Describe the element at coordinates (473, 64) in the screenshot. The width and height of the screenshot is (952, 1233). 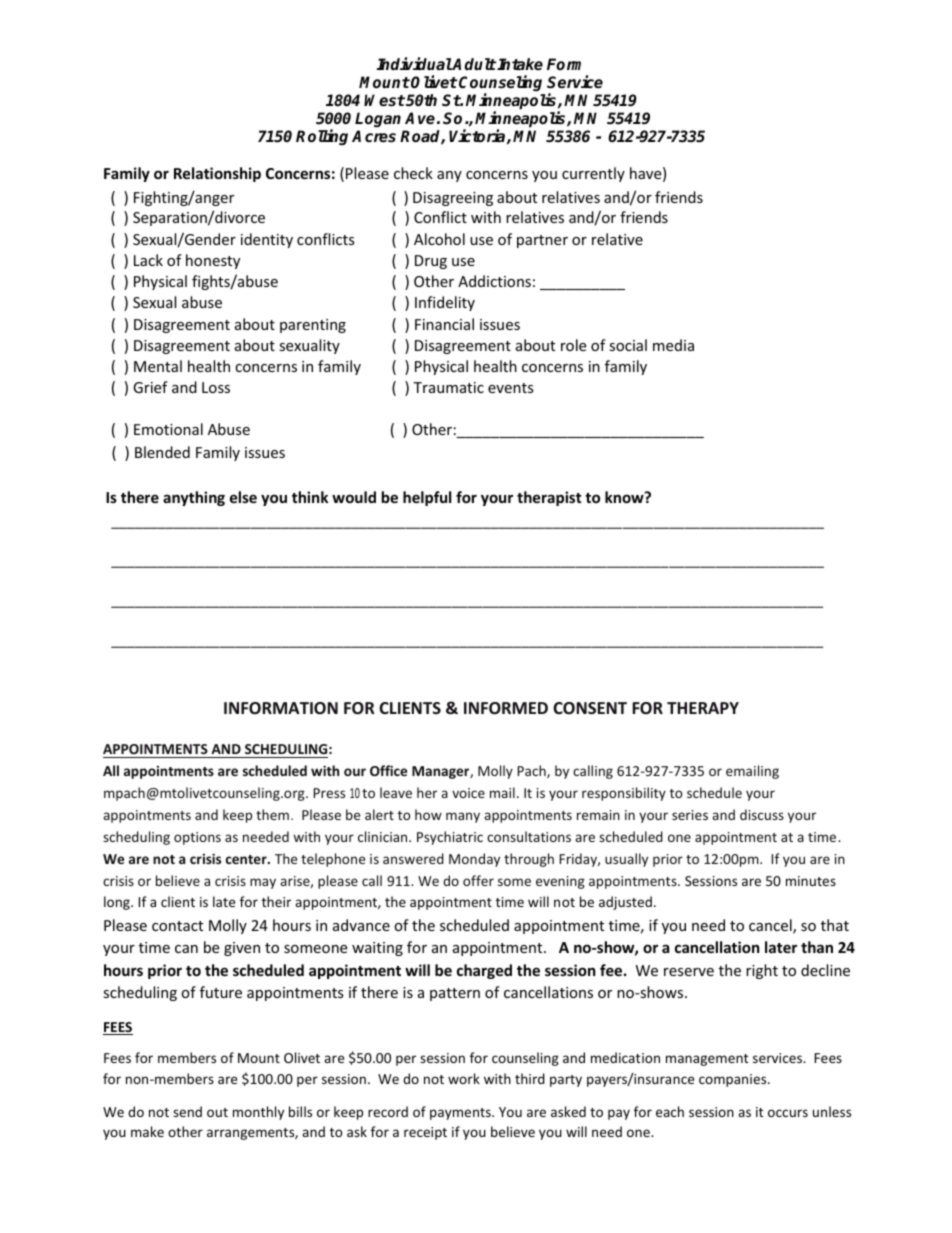
I see `Adult` at that location.
